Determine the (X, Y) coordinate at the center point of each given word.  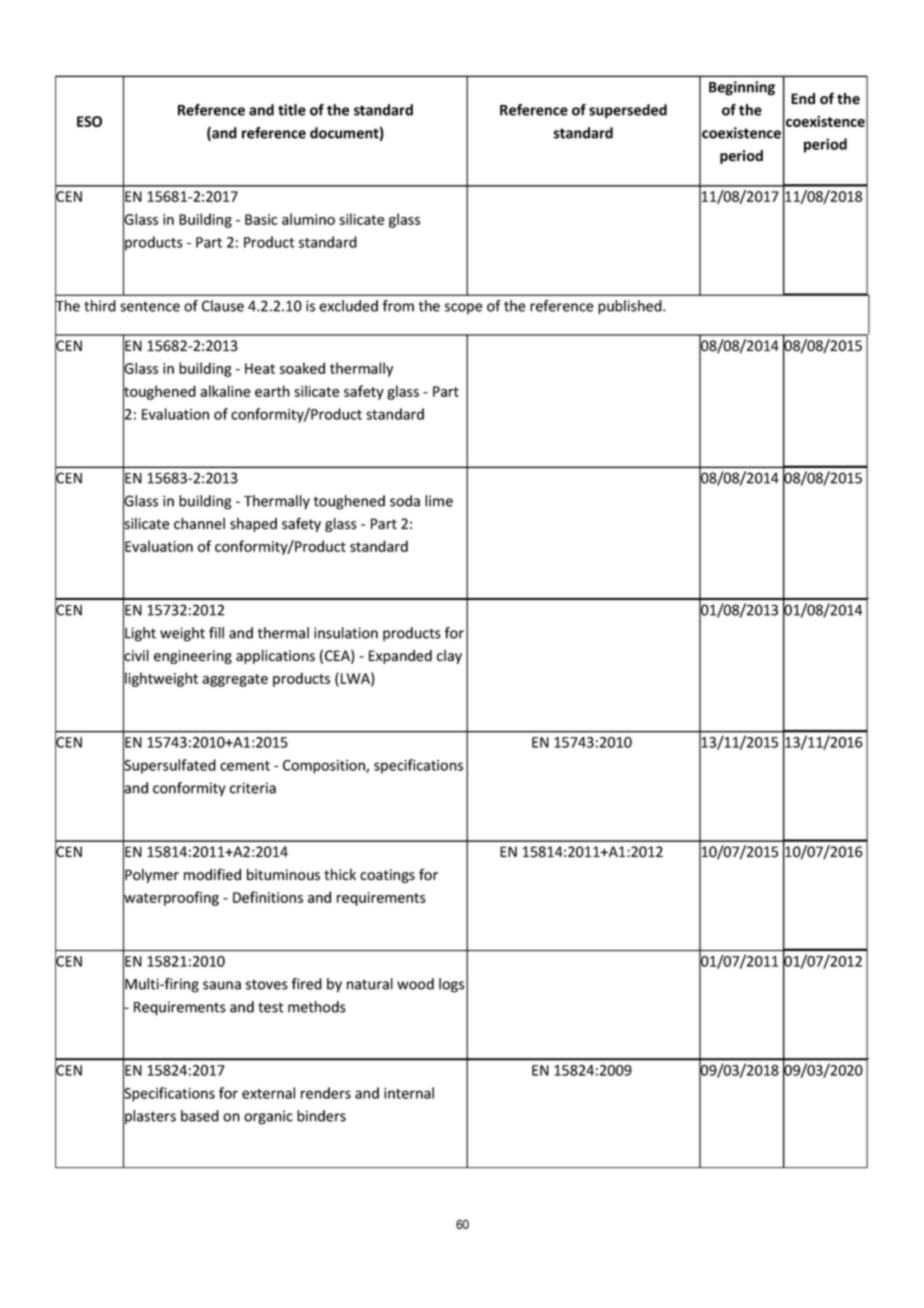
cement (245, 766)
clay (449, 657)
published (631, 307)
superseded (628, 111)
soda (405, 501)
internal (409, 1093)
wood (415, 984)
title (292, 110)
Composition (325, 767)
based (200, 1116)
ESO (89, 121)
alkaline (225, 391)
